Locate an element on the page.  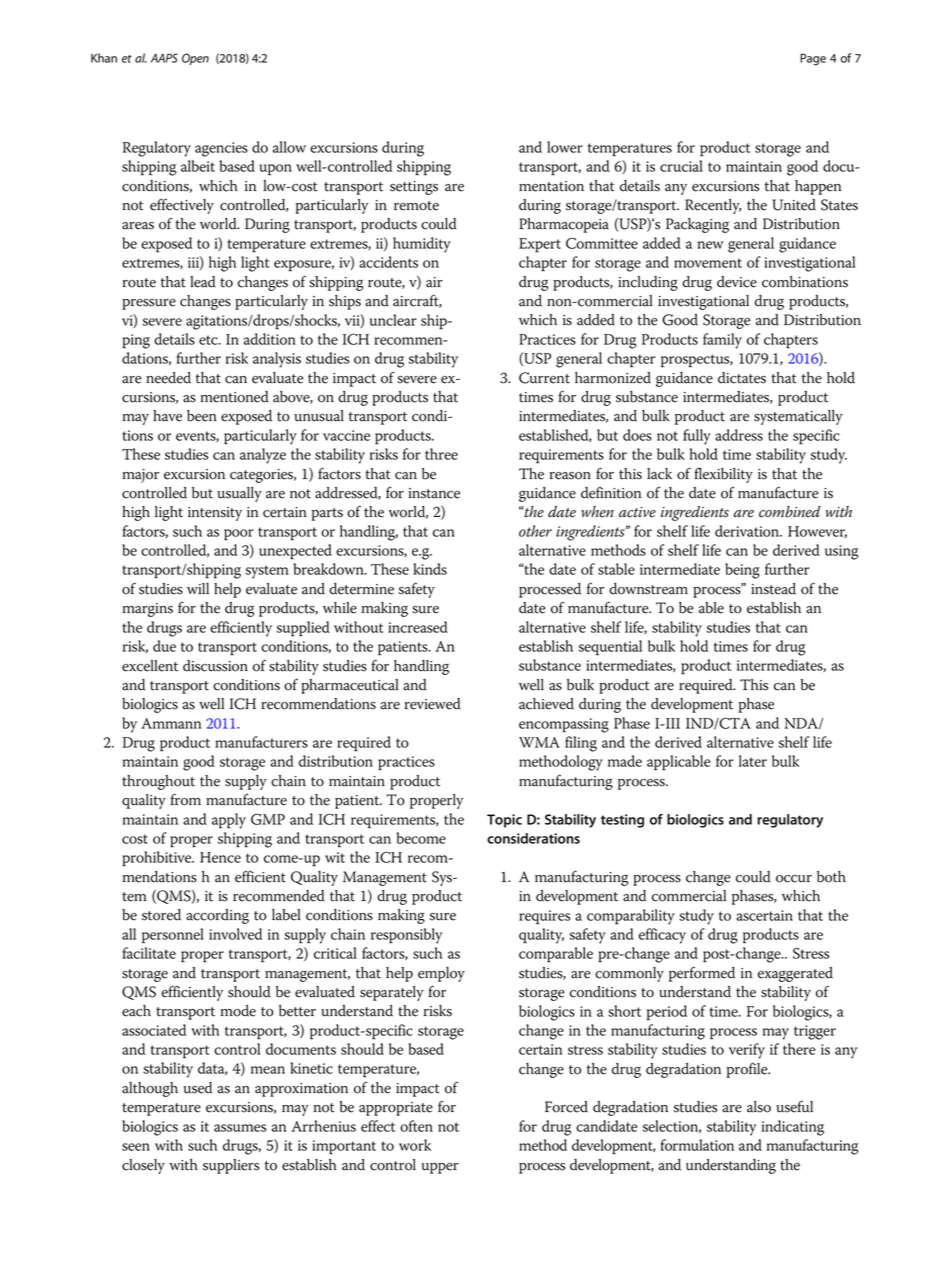
also is located at coordinates (759, 1107).
